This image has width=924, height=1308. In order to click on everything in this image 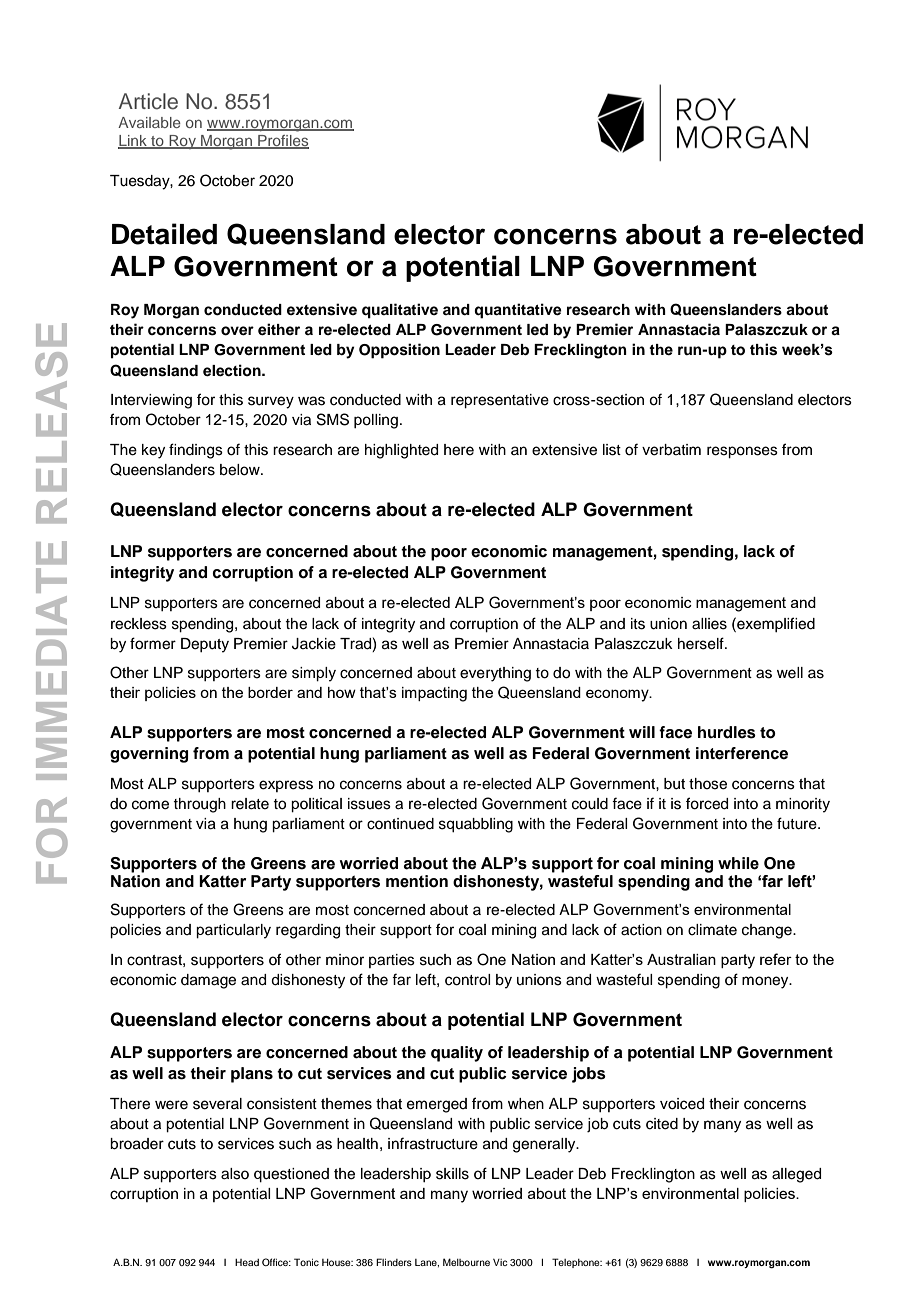, I will do `click(495, 674)`.
